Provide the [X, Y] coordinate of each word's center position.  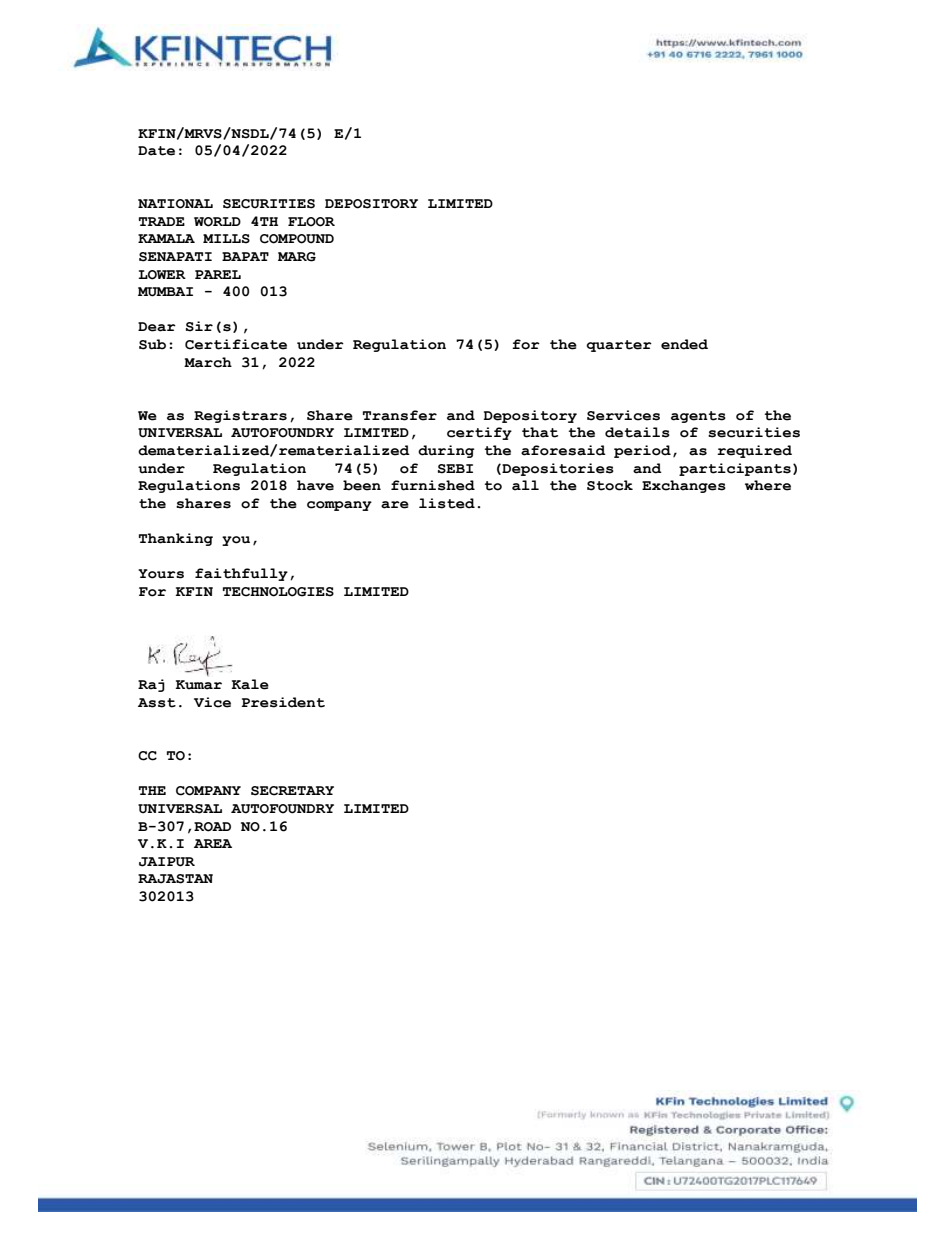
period [642, 451]
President [283, 702]
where [768, 485]
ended [684, 344]
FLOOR [311, 222]
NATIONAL [175, 204]
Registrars [240, 416]
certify [479, 433]
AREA [213, 843]
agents [698, 417]
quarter [619, 346]
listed [447, 503]
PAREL [218, 274]
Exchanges [684, 486]
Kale [250, 684]
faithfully [241, 574]
